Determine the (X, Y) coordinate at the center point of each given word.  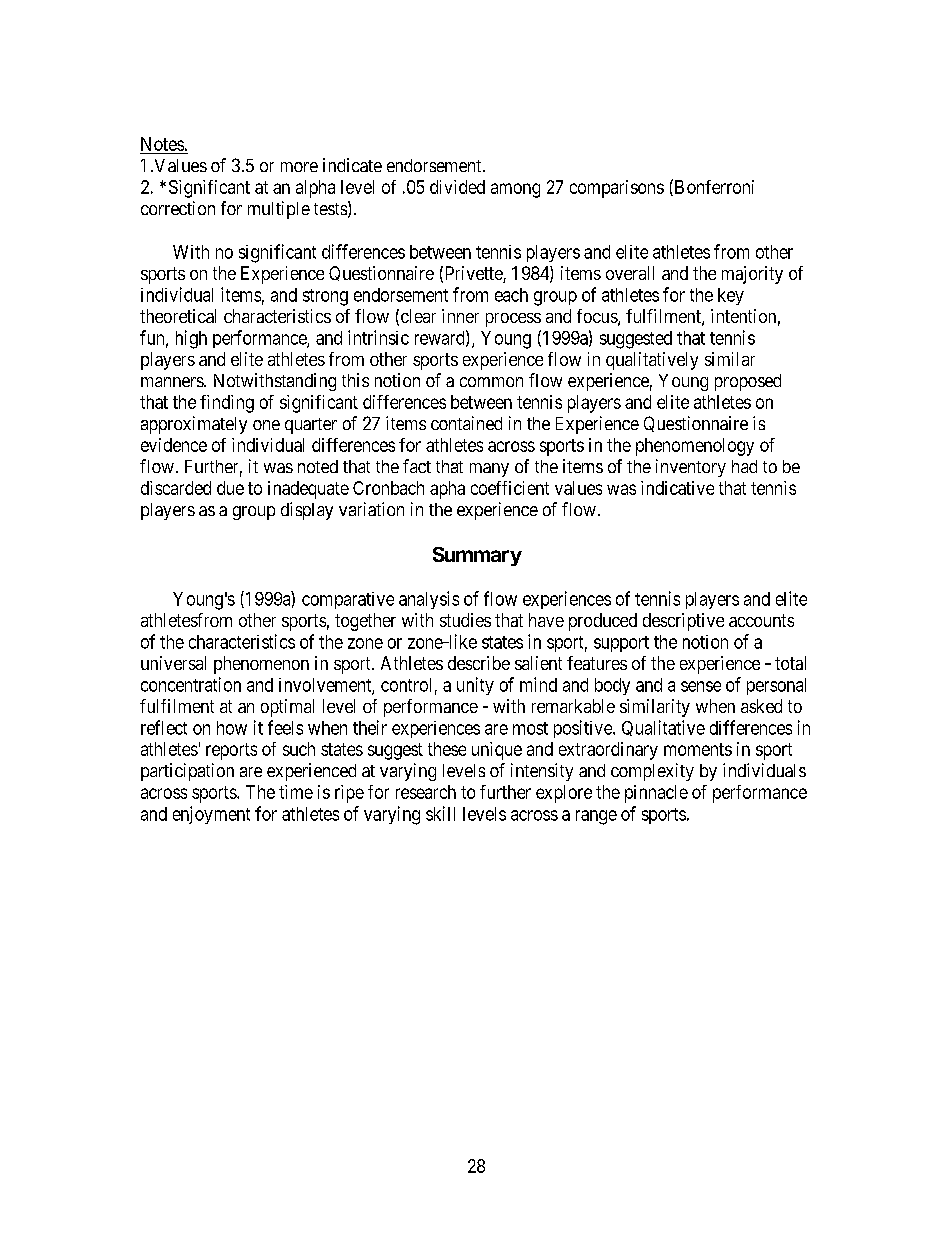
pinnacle (656, 794)
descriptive (683, 622)
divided (457, 187)
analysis (429, 600)
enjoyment (211, 815)
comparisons (617, 189)
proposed (748, 382)
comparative (348, 600)
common (491, 382)
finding (227, 404)
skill (440, 813)
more (299, 167)
